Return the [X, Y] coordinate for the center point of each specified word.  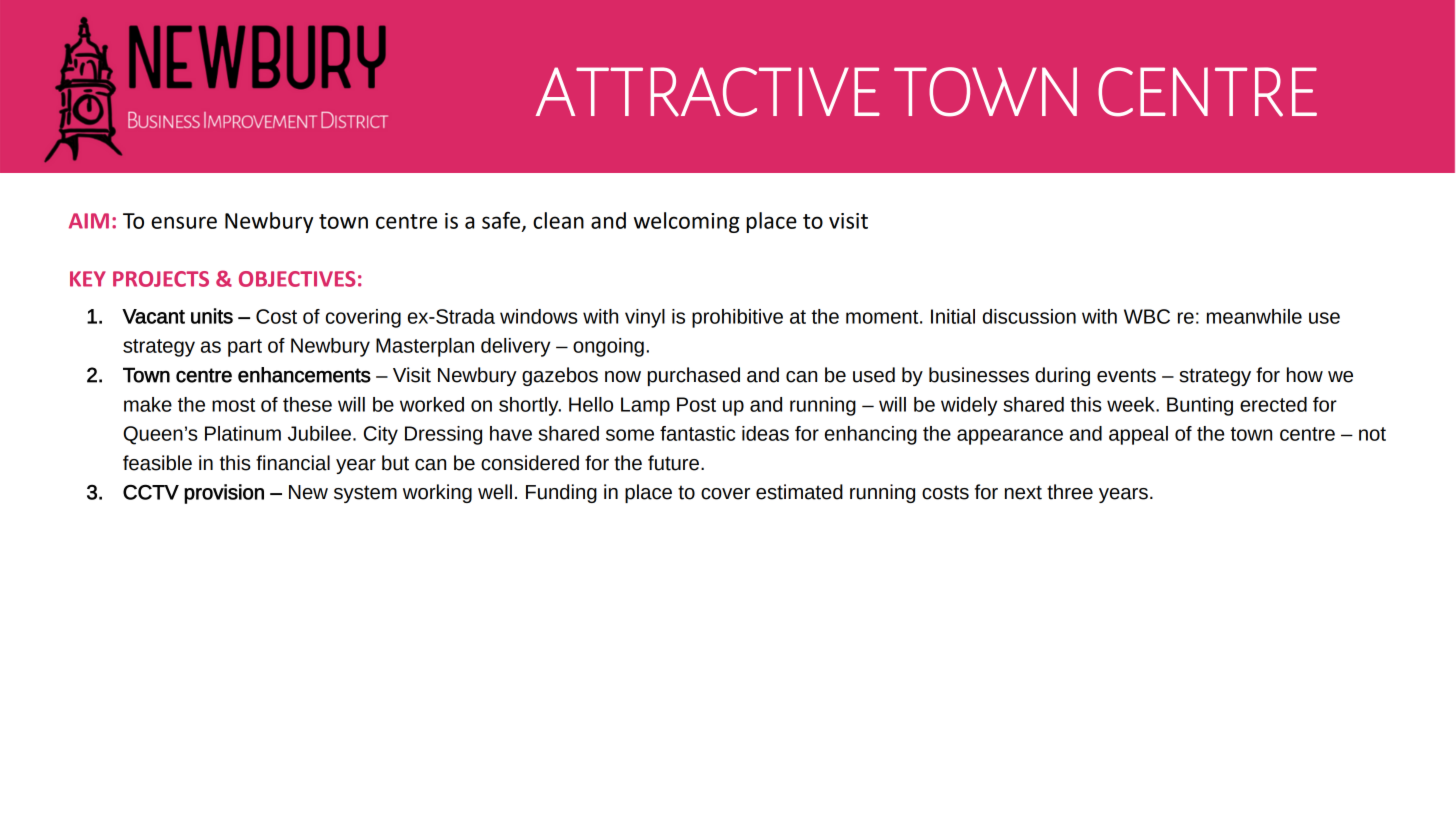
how [1305, 375]
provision [224, 494]
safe [502, 221]
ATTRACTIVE [708, 92]
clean [558, 220]
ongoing [608, 347]
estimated [799, 492]
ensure [184, 222]
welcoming [686, 222]
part [245, 348]
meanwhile [1254, 316]
